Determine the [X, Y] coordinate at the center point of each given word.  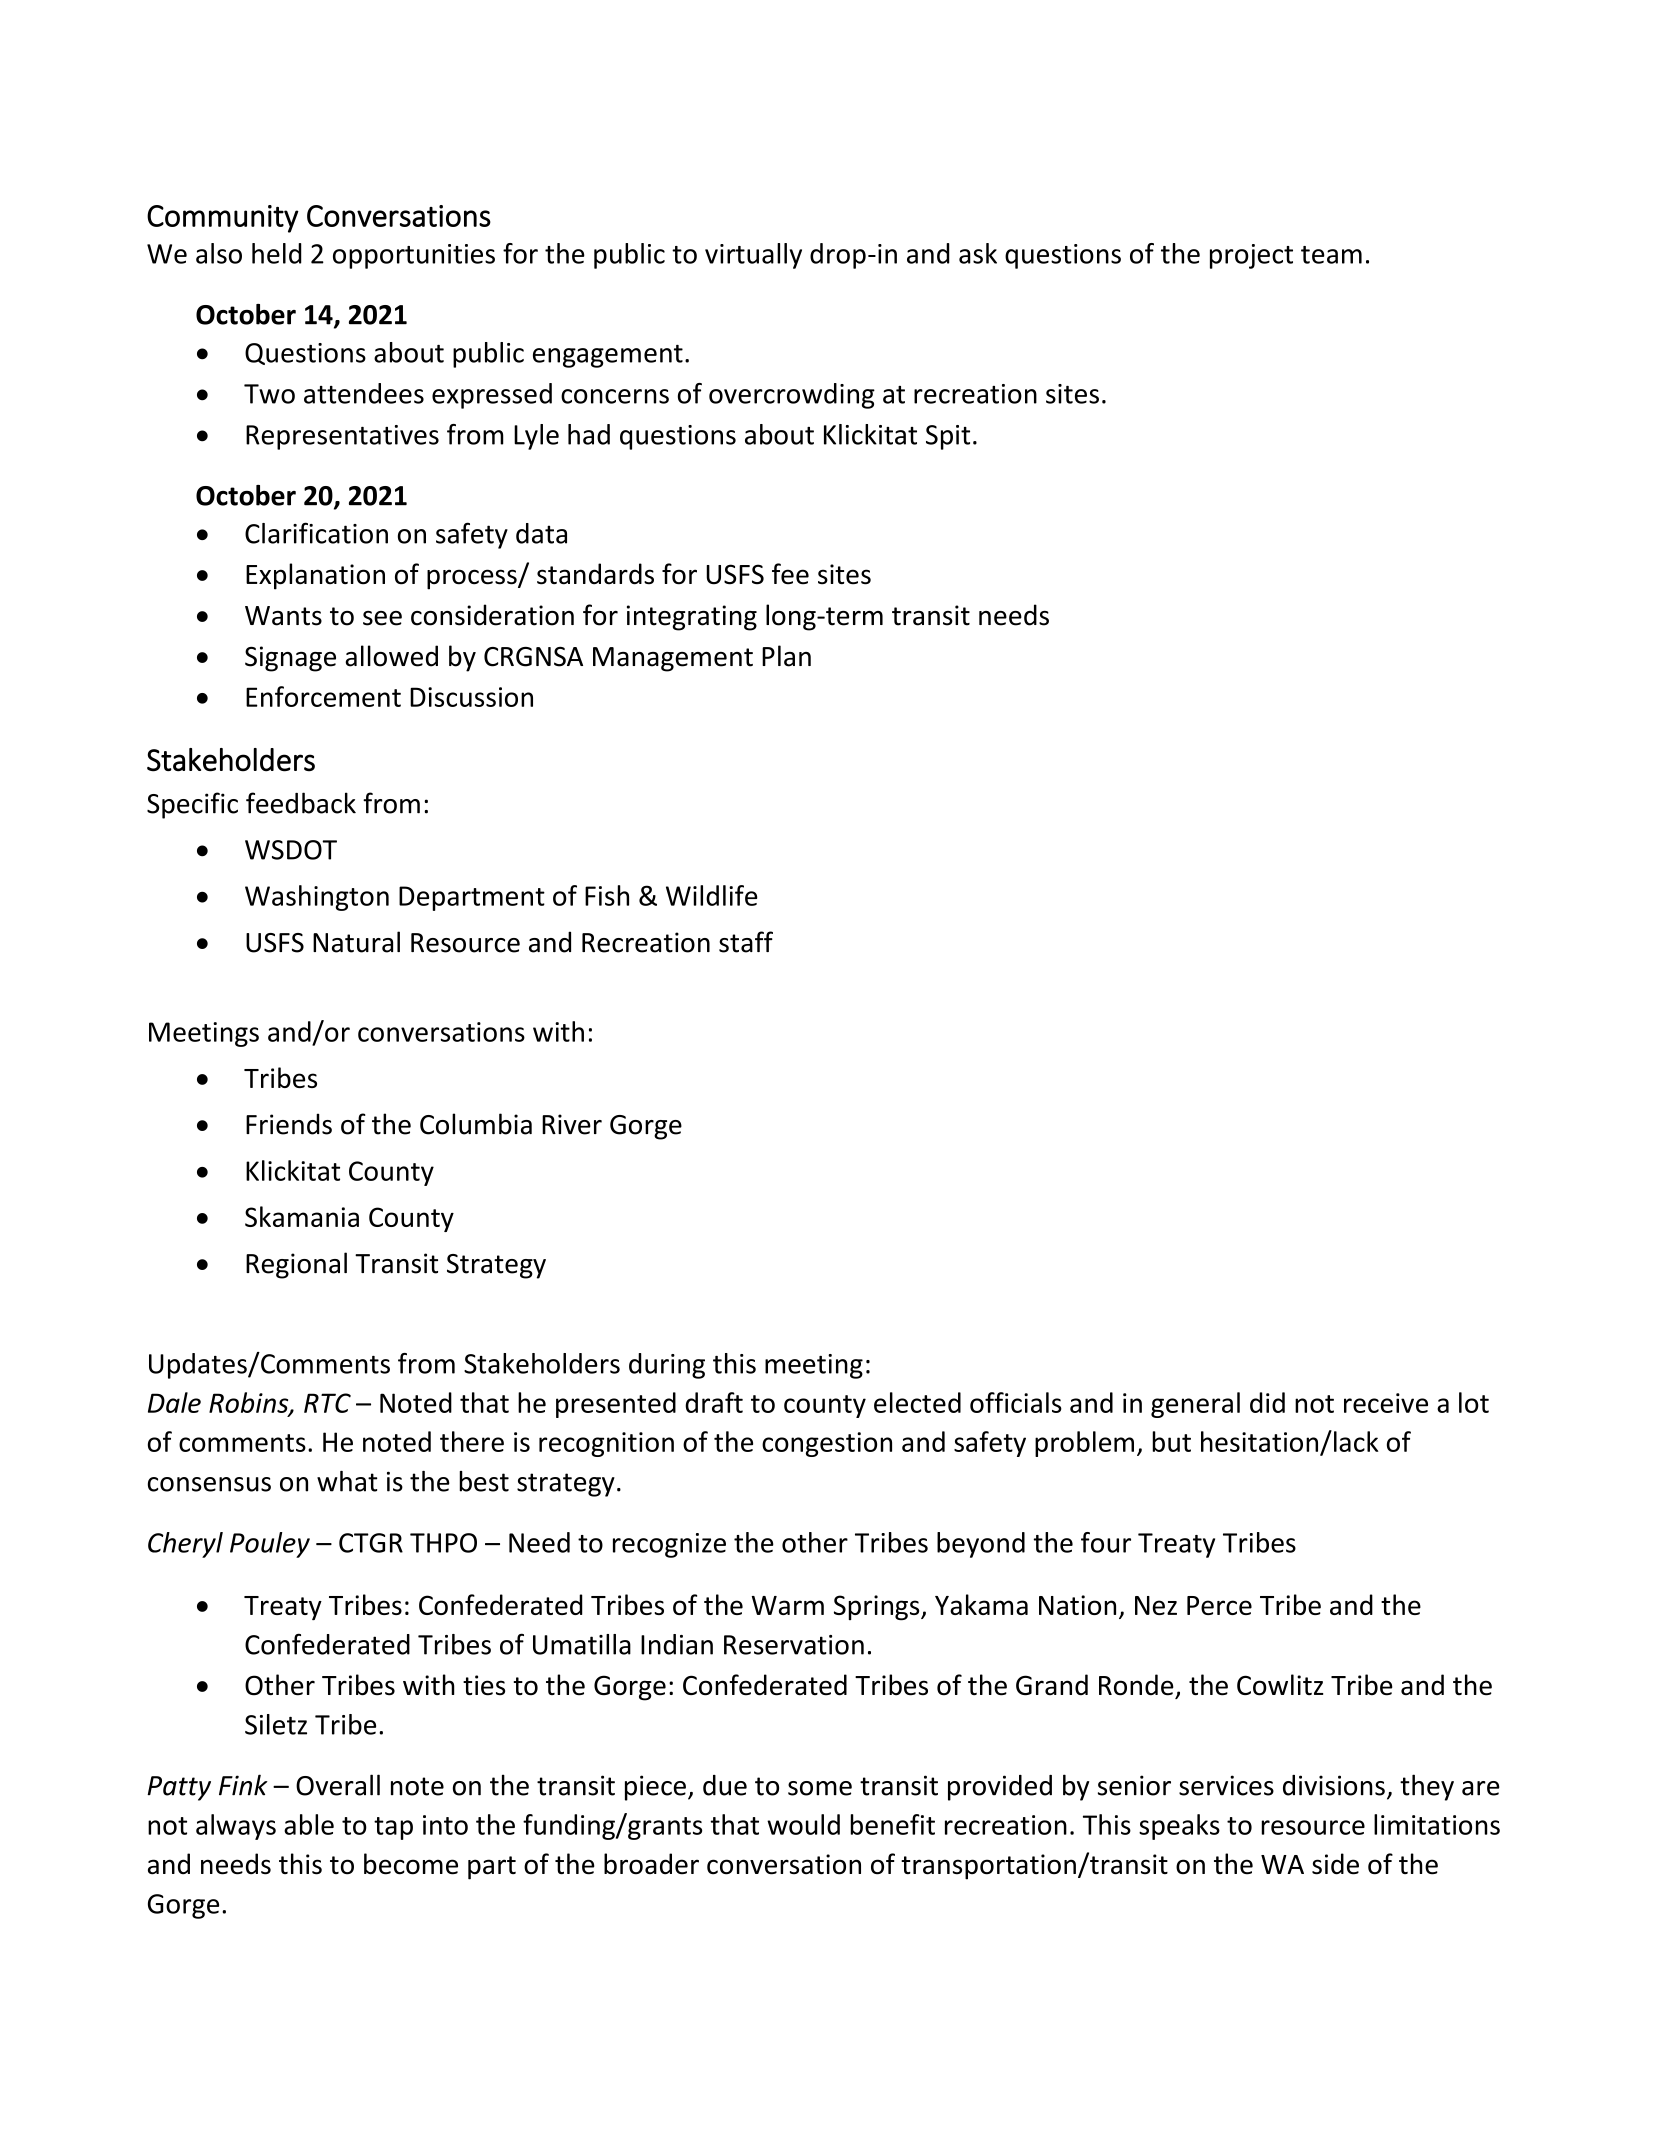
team [1331, 255]
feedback [301, 803]
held [277, 253]
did [1267, 1402]
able [309, 1824]
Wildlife [712, 895]
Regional [296, 1265]
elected [917, 1402]
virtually [753, 256]
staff [746, 942]
